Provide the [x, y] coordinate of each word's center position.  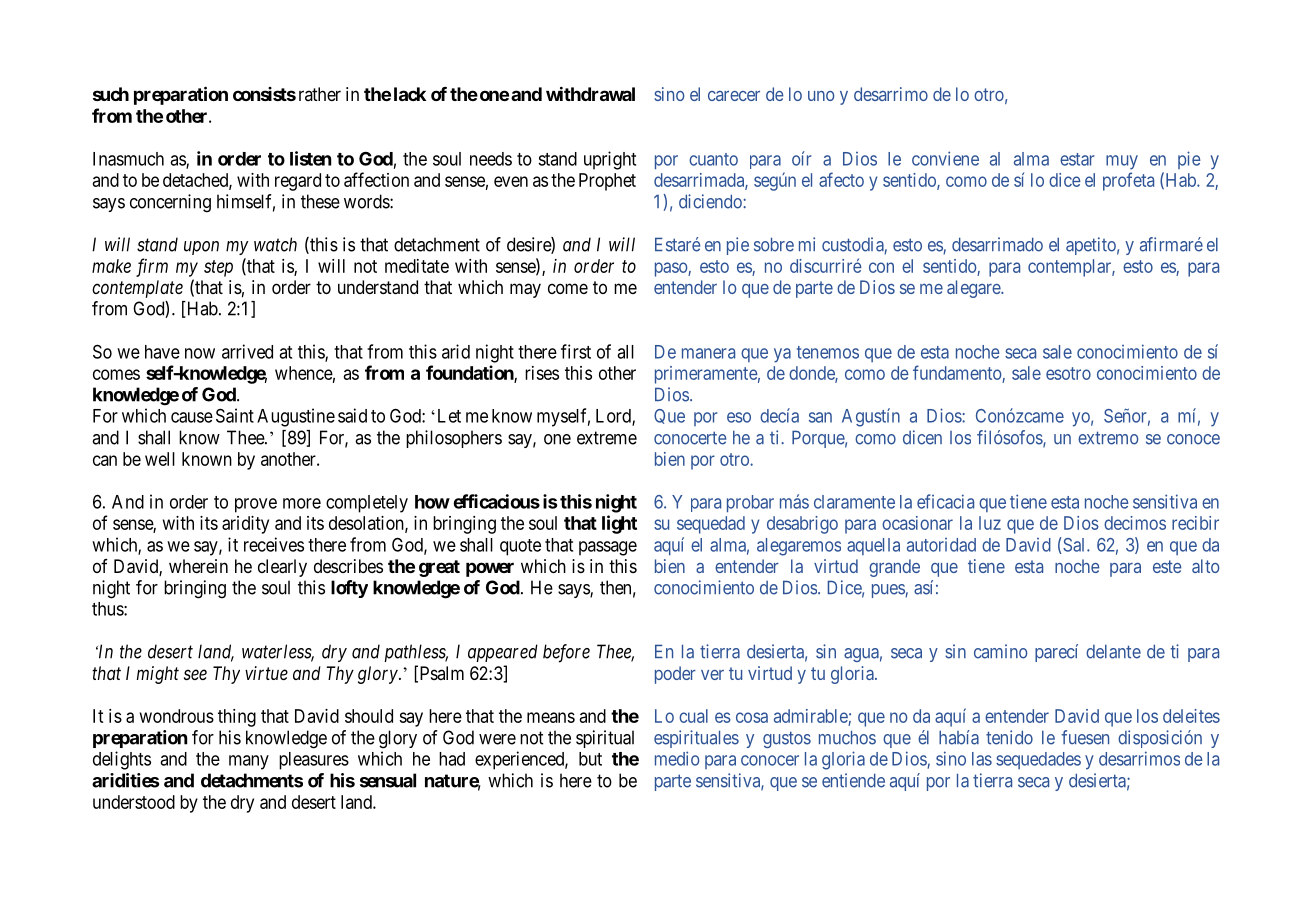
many [249, 762]
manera [708, 353]
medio [677, 758]
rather [320, 94]
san [820, 417]
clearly [282, 568]
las [982, 759]
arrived [247, 351]
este [1167, 566]
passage [608, 548]
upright [610, 160]
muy [1122, 162]
